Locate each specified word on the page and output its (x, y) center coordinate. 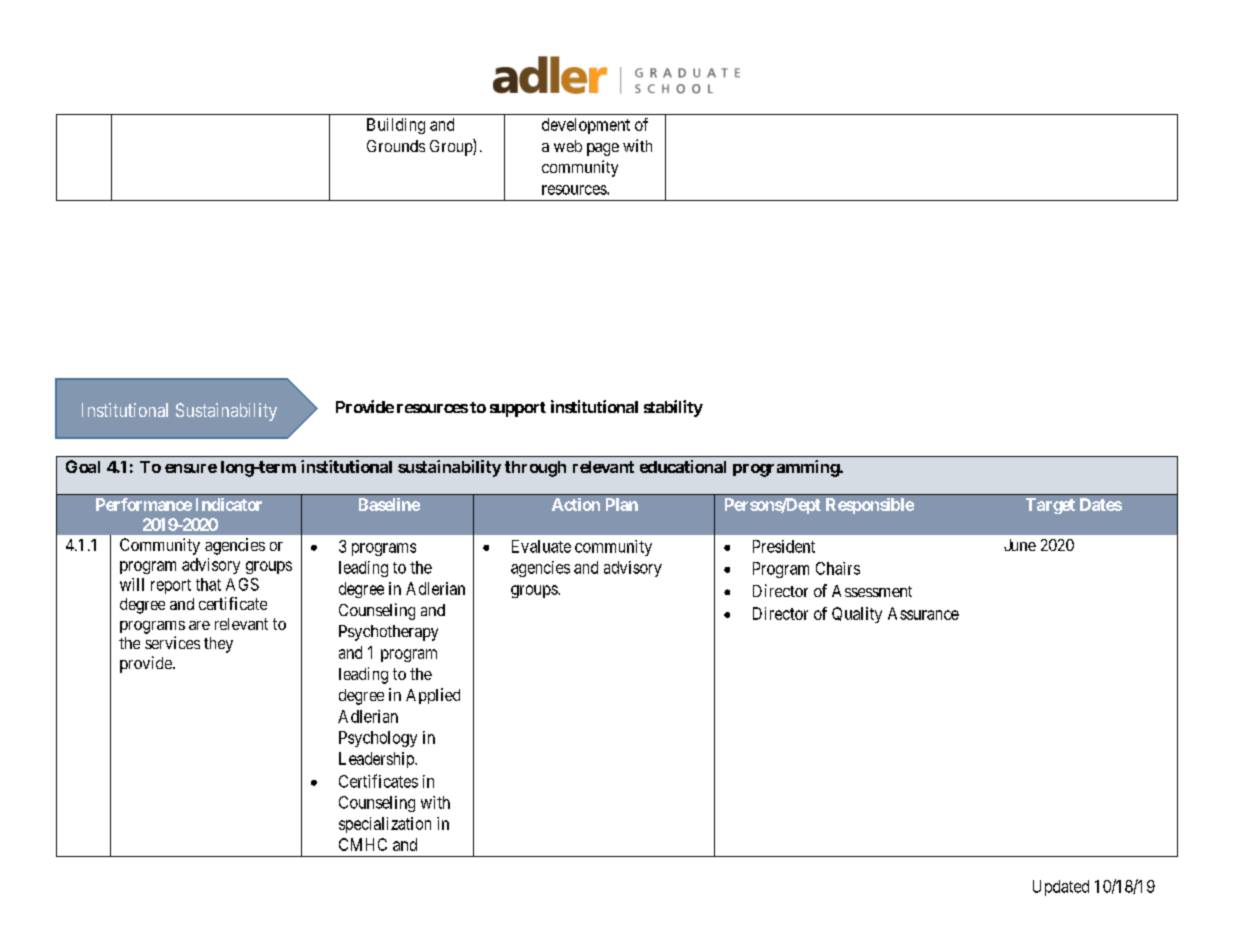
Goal (83, 466)
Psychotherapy (388, 633)
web (568, 146)
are (199, 625)
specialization (385, 825)
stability (673, 408)
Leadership (377, 760)
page (603, 149)
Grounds (396, 146)
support (518, 409)
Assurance (923, 613)
